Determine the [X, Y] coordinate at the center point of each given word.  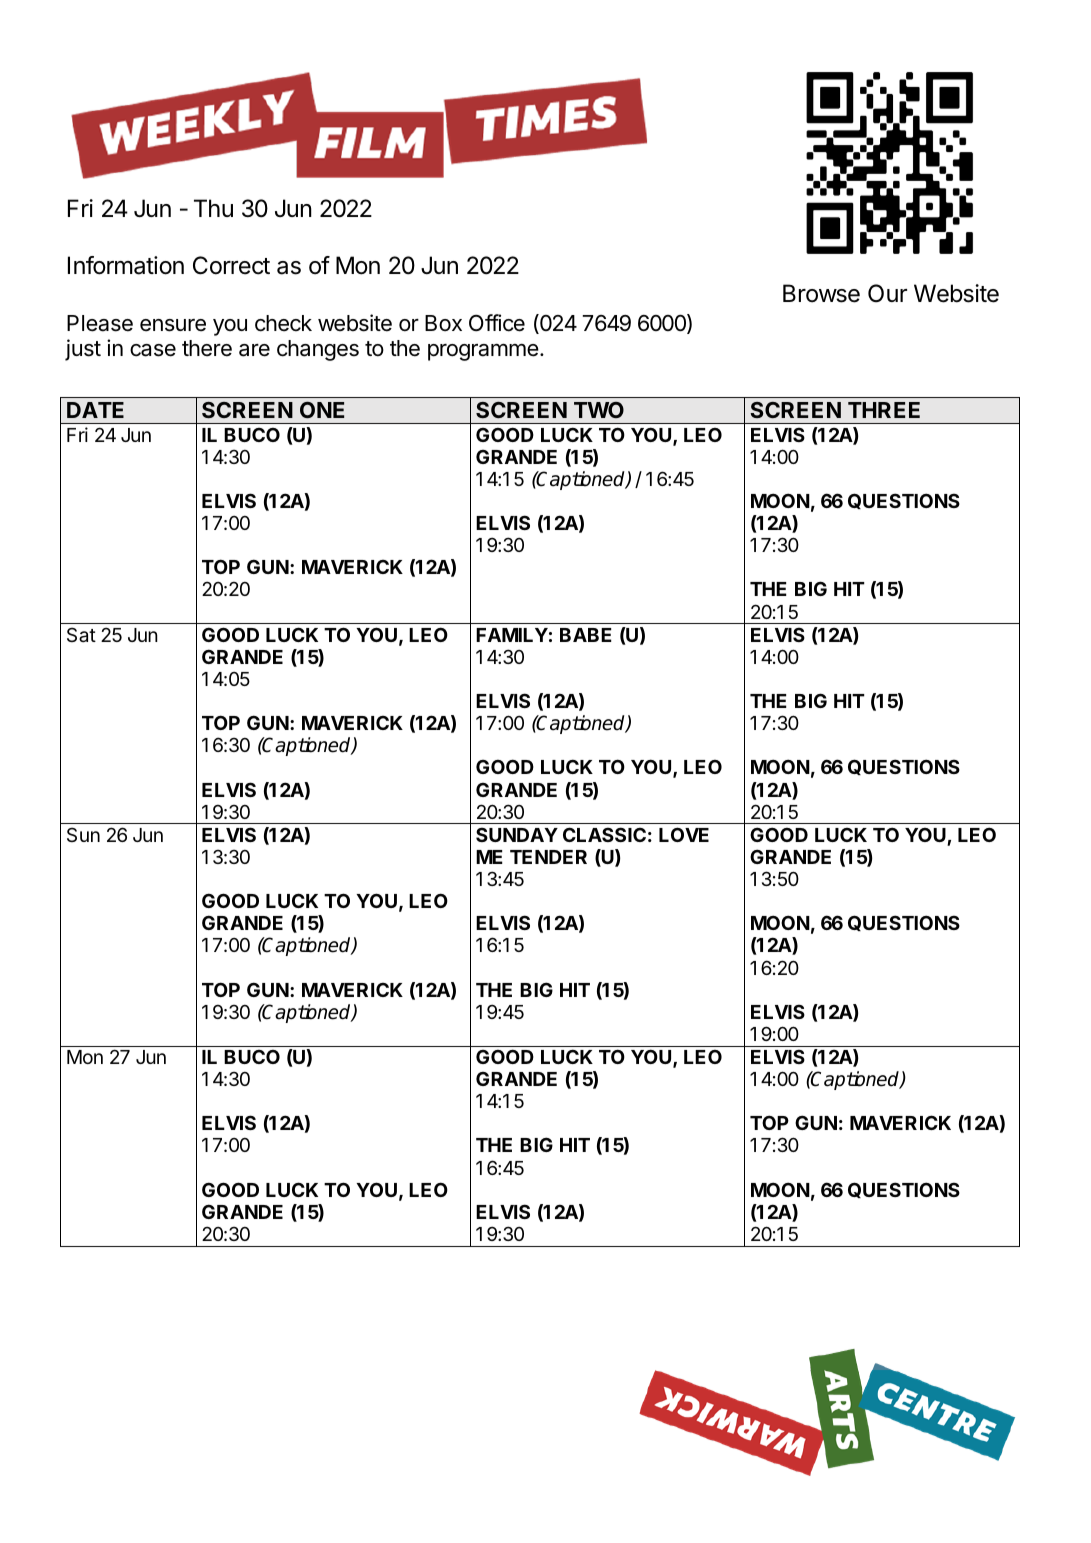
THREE [884, 410]
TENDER [548, 857]
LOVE [684, 834]
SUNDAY [517, 834]
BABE [586, 635]
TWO [599, 410]
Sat [81, 634]
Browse [821, 293]
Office [497, 323]
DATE [95, 410]
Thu [213, 208]
